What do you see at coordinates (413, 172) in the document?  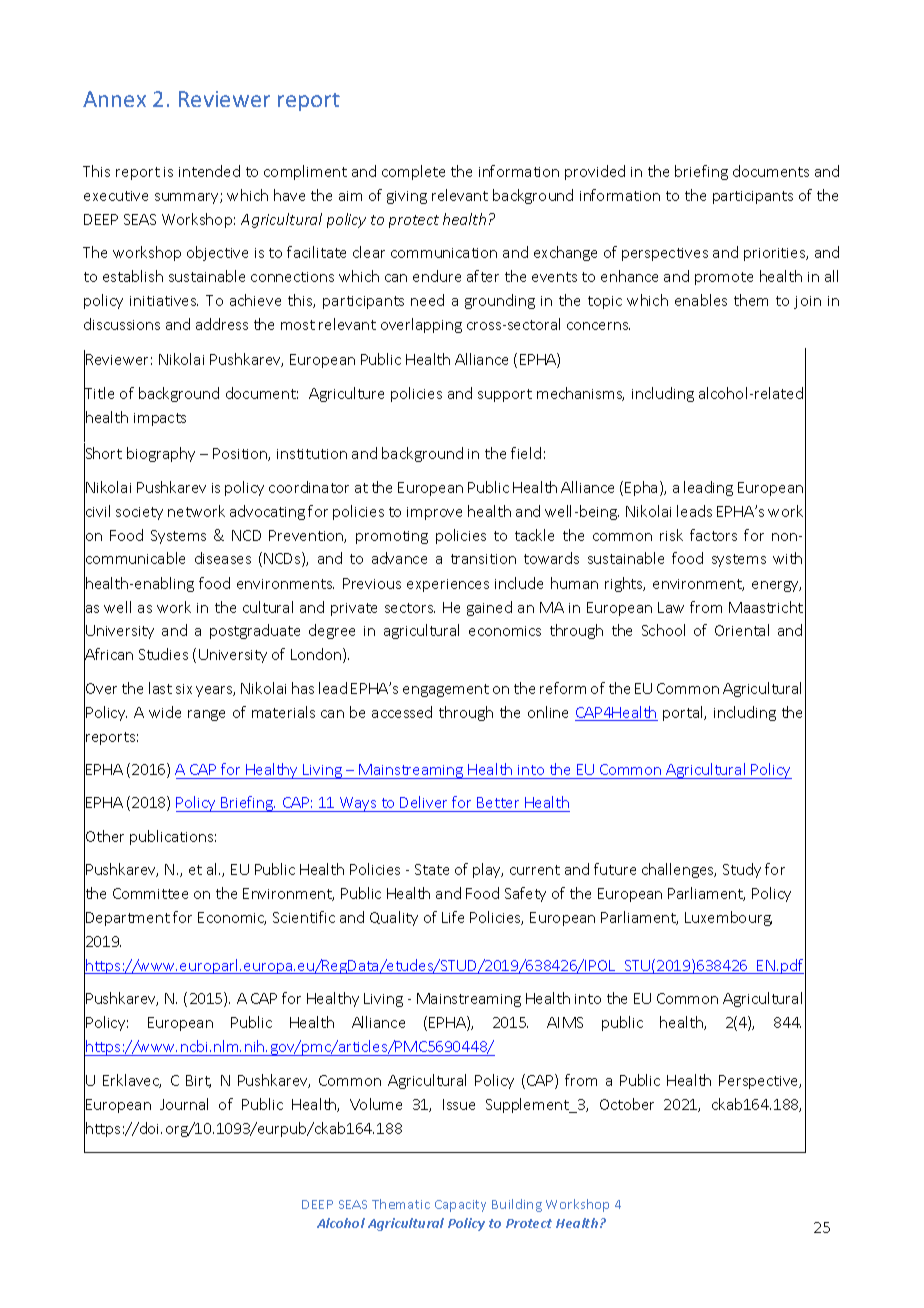 I see `complete` at bounding box center [413, 172].
